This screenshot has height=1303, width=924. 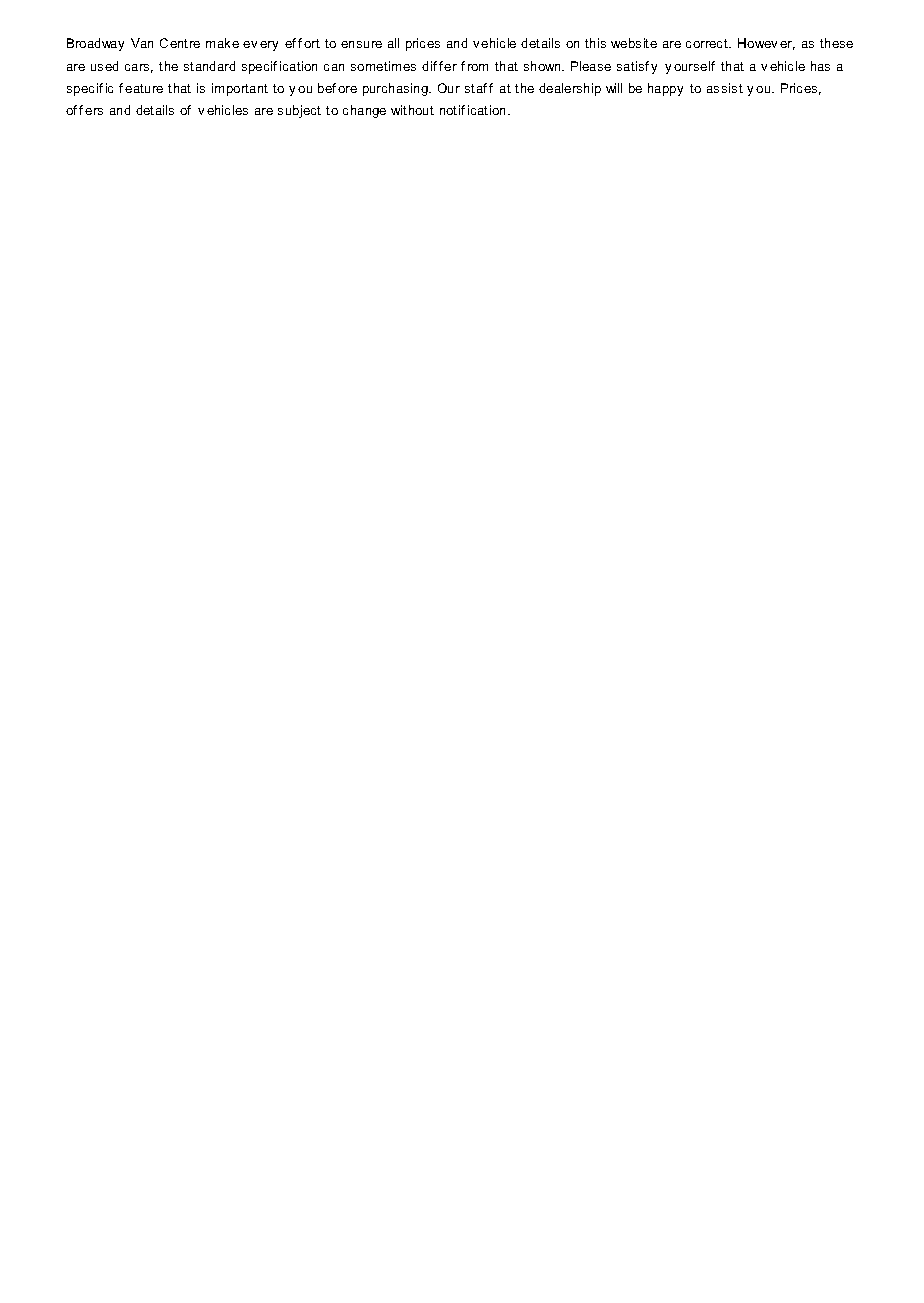 I want to click on subject, so click(x=299, y=111).
